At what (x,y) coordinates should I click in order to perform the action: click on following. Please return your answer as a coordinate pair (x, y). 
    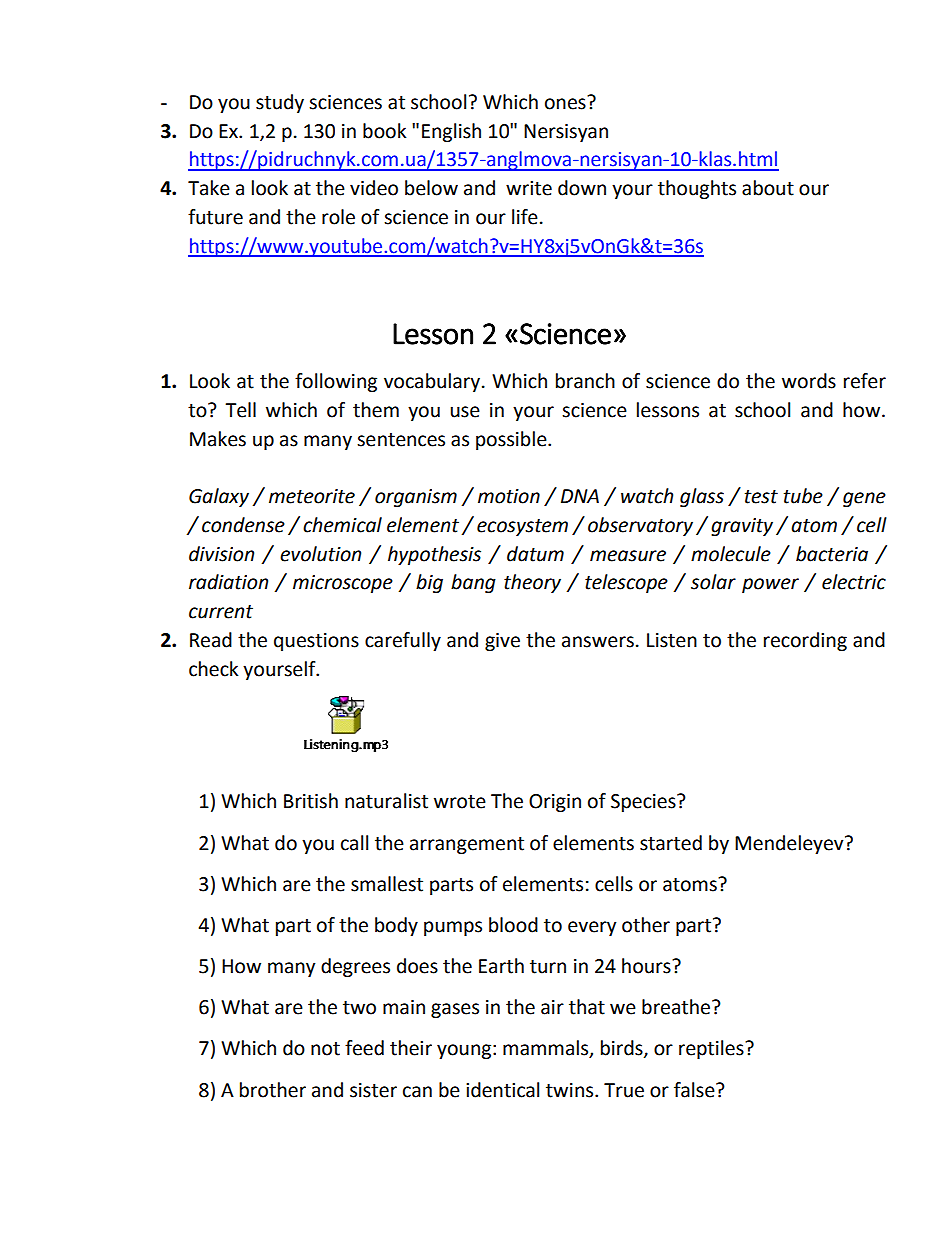
    Looking at the image, I should click on (336, 382).
